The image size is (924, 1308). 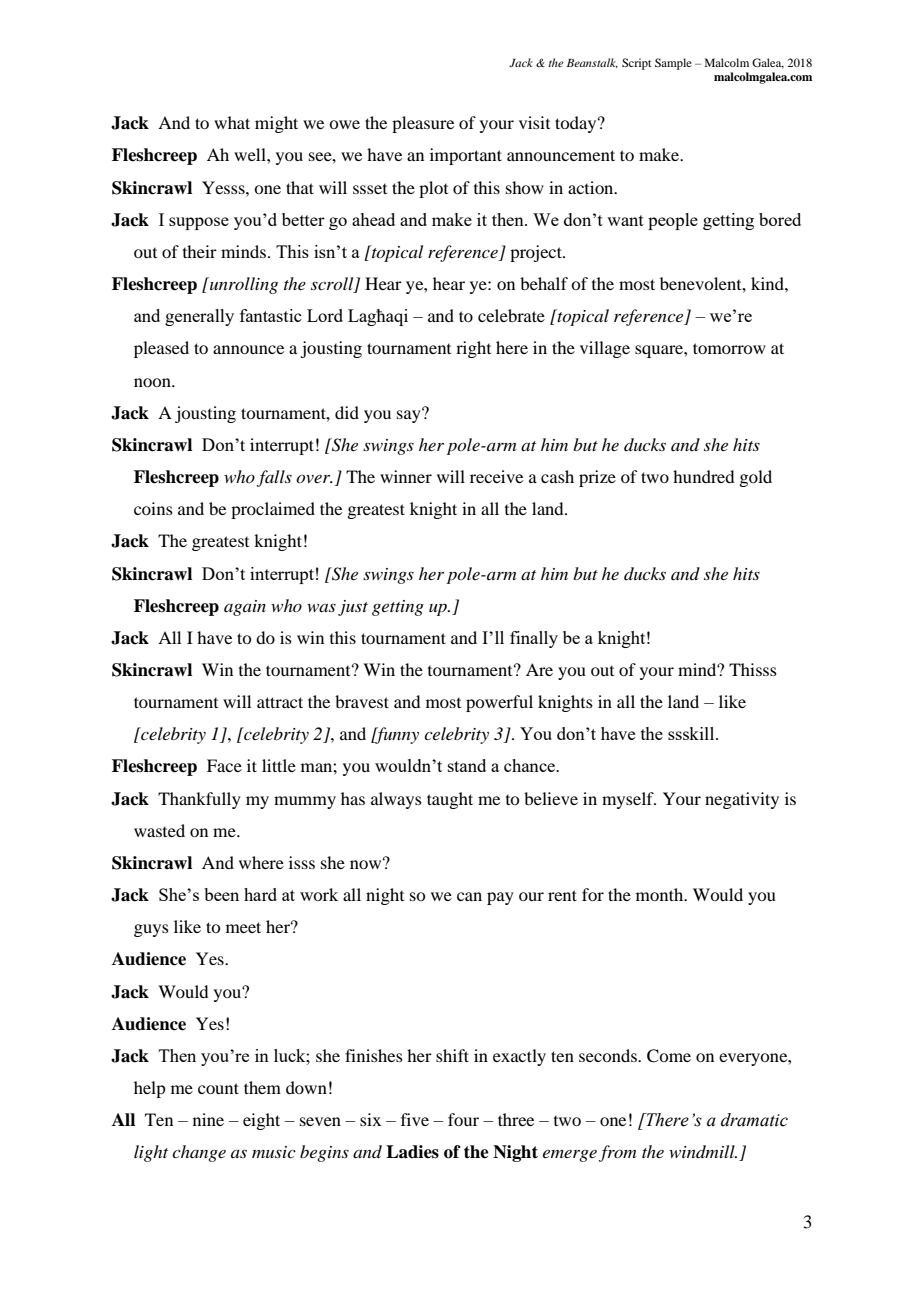 I want to click on nine, so click(x=208, y=1119).
